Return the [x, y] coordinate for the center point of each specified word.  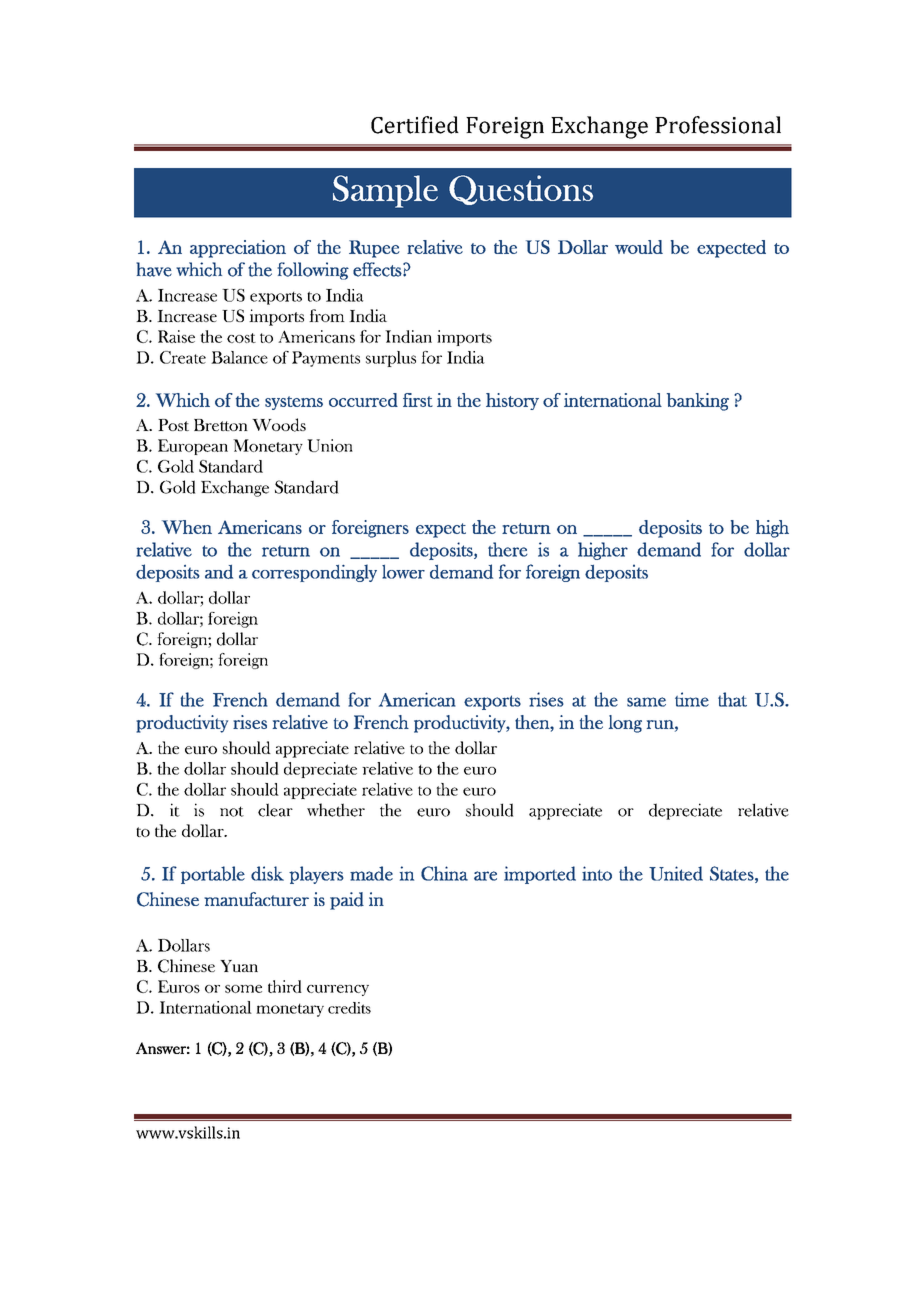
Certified [415, 125]
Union [330, 445]
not [232, 811]
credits [349, 1008]
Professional [718, 125]
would [639, 247]
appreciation [238, 249]
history [512, 401]
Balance [239, 357]
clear [275, 810]
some [243, 989]
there [508, 549]
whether [336, 810]
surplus [391, 359]
